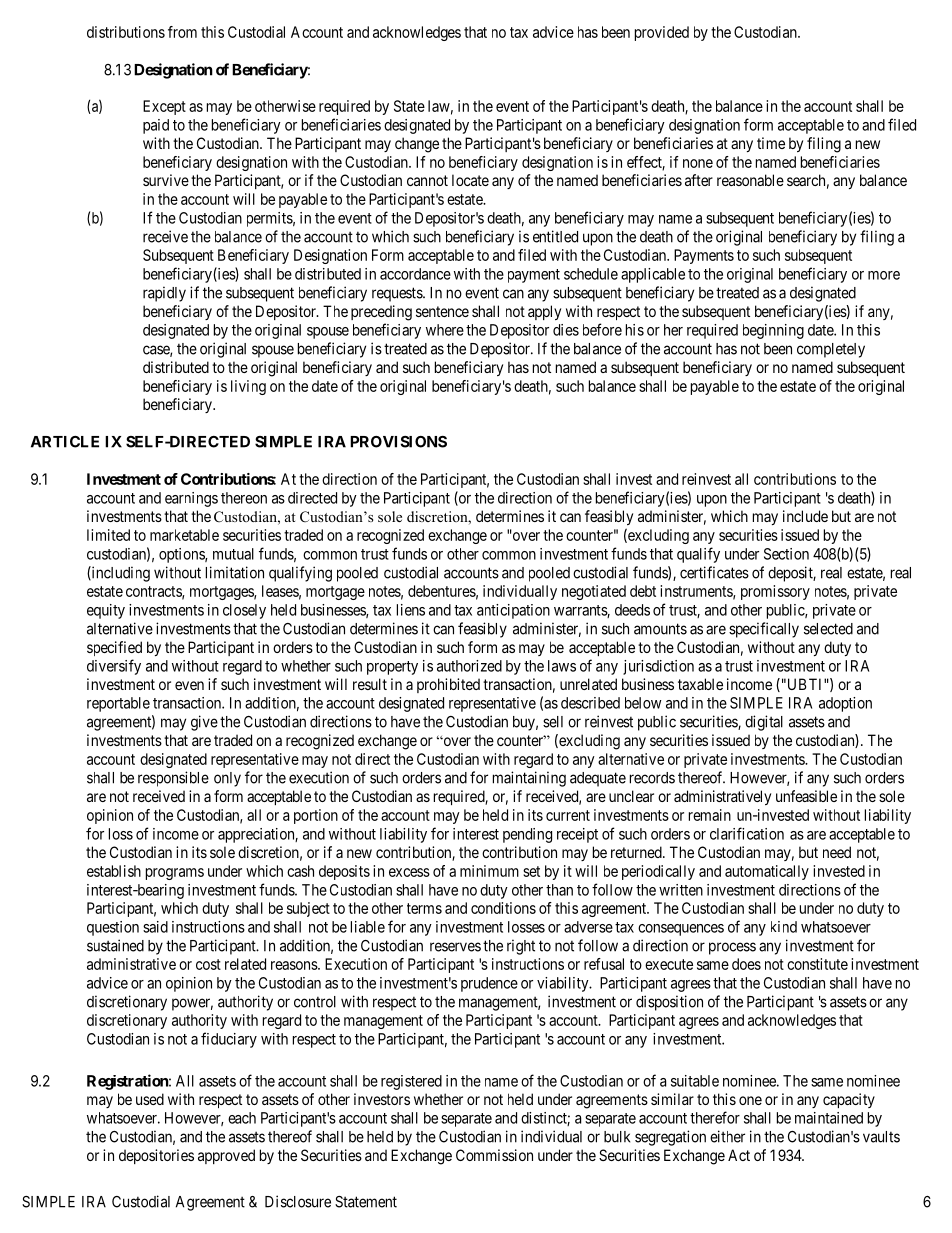  Describe the element at coordinates (727, 1136) in the document. I see `either` at that location.
